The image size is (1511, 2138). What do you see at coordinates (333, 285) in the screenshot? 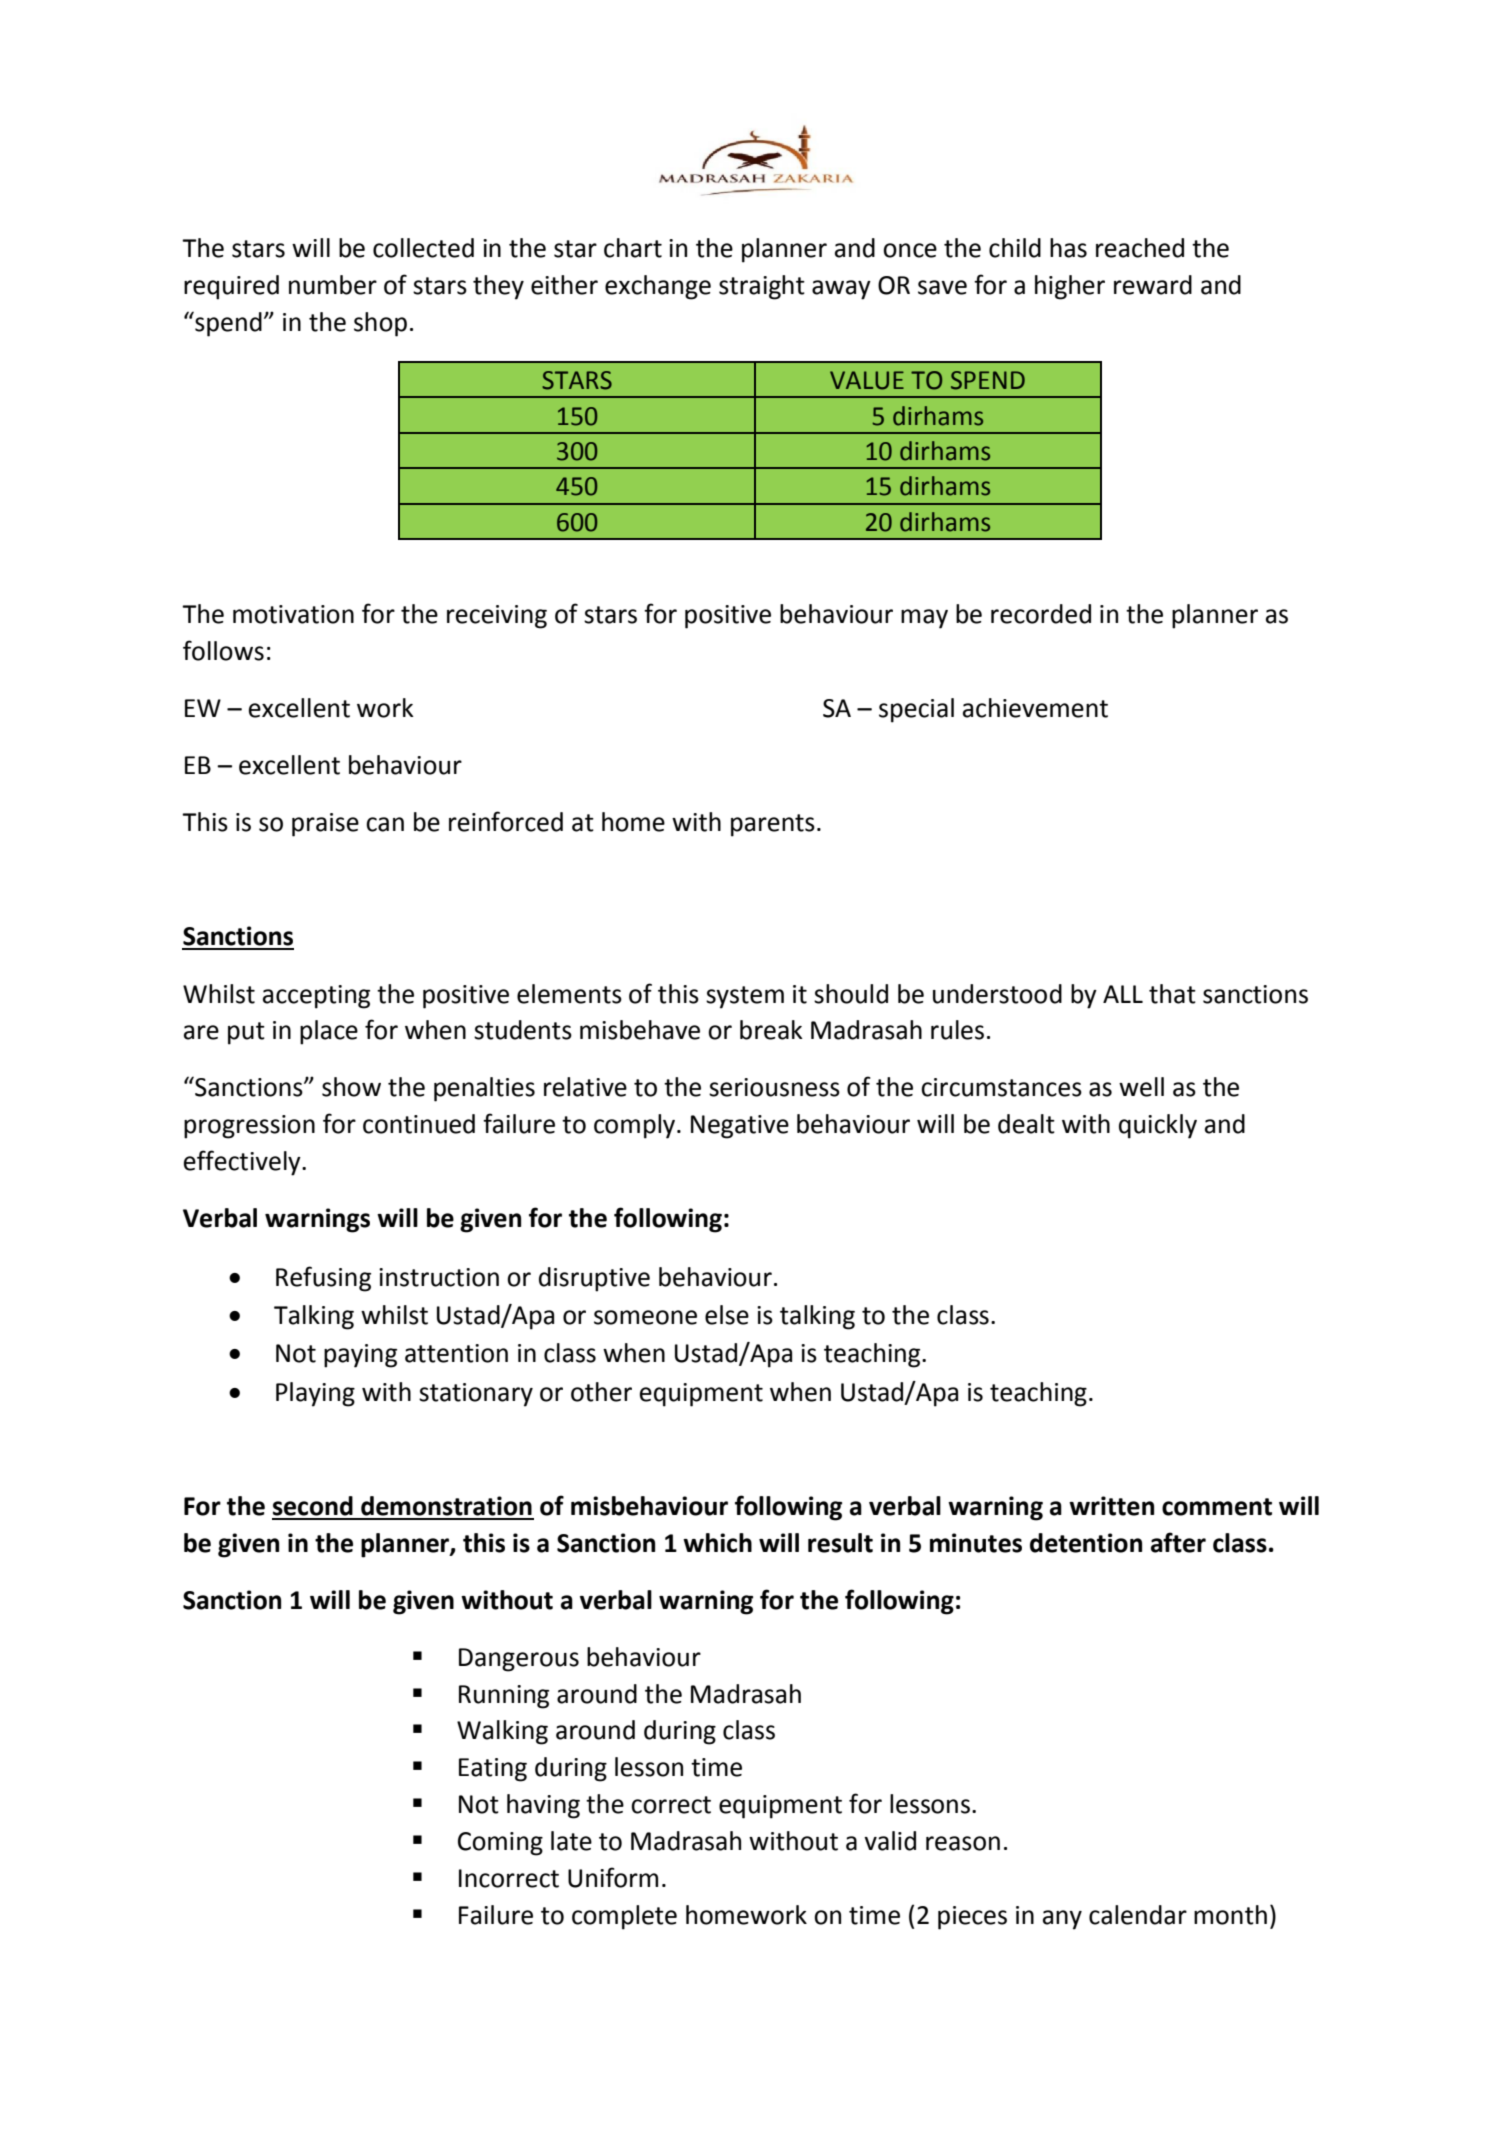
I see `number` at bounding box center [333, 285].
